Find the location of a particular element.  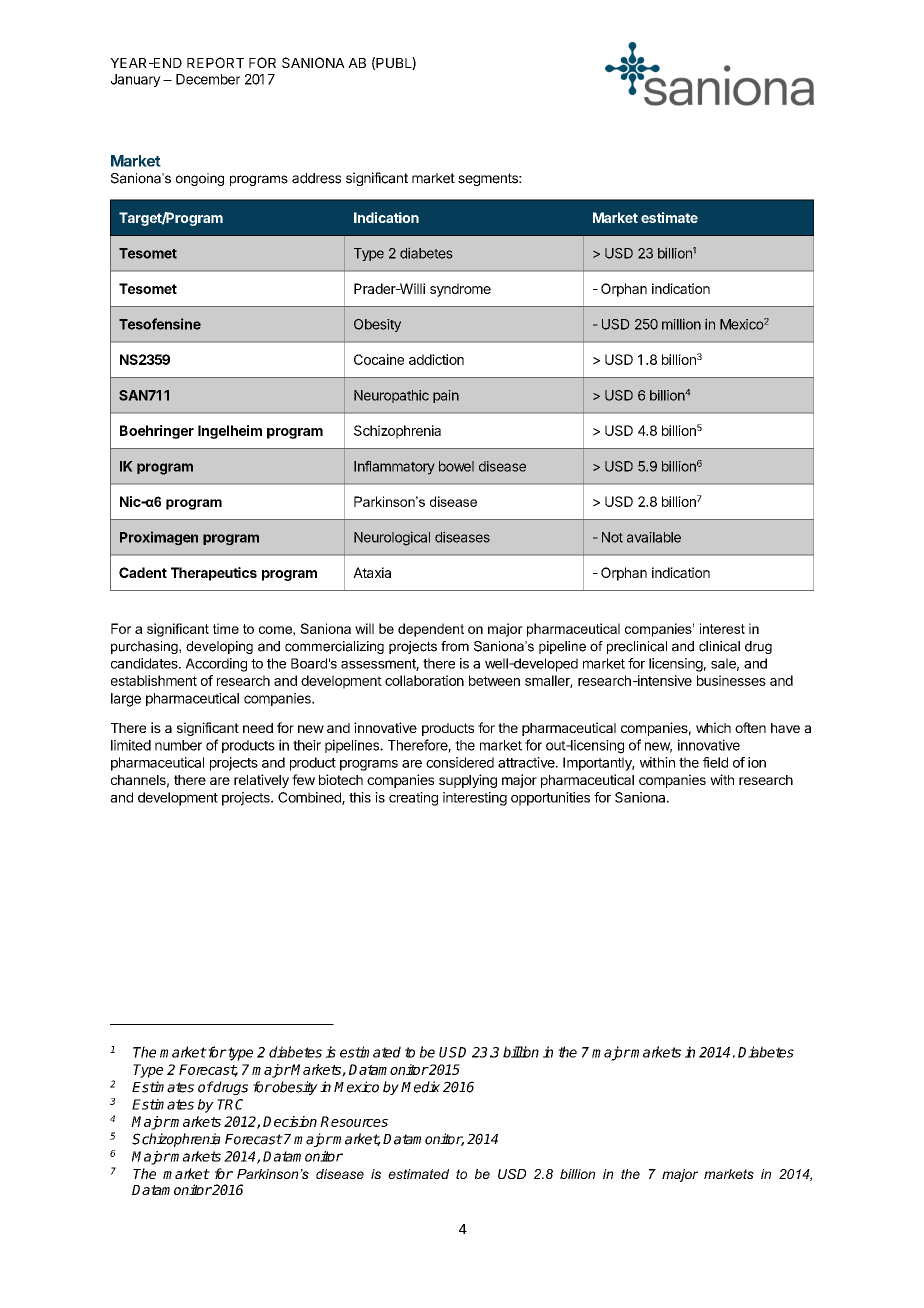

Therapeutics is located at coordinates (214, 574).
